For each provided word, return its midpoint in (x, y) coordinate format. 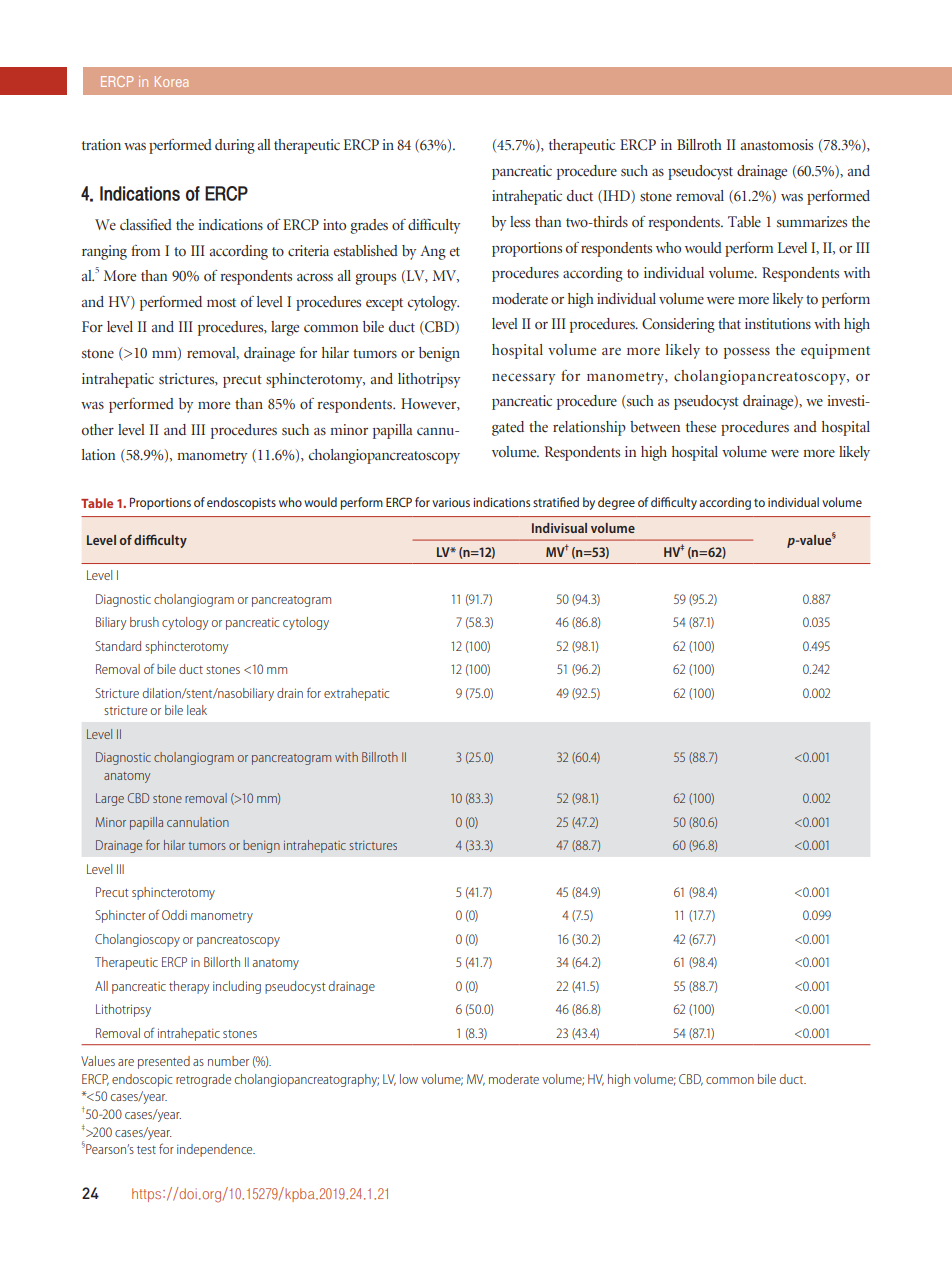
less (520, 222)
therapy (189, 987)
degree (616, 503)
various (451, 502)
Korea (171, 81)
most (221, 302)
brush (144, 622)
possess (747, 353)
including (237, 987)
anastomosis (777, 145)
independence (216, 1150)
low (409, 1079)
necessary (523, 379)
